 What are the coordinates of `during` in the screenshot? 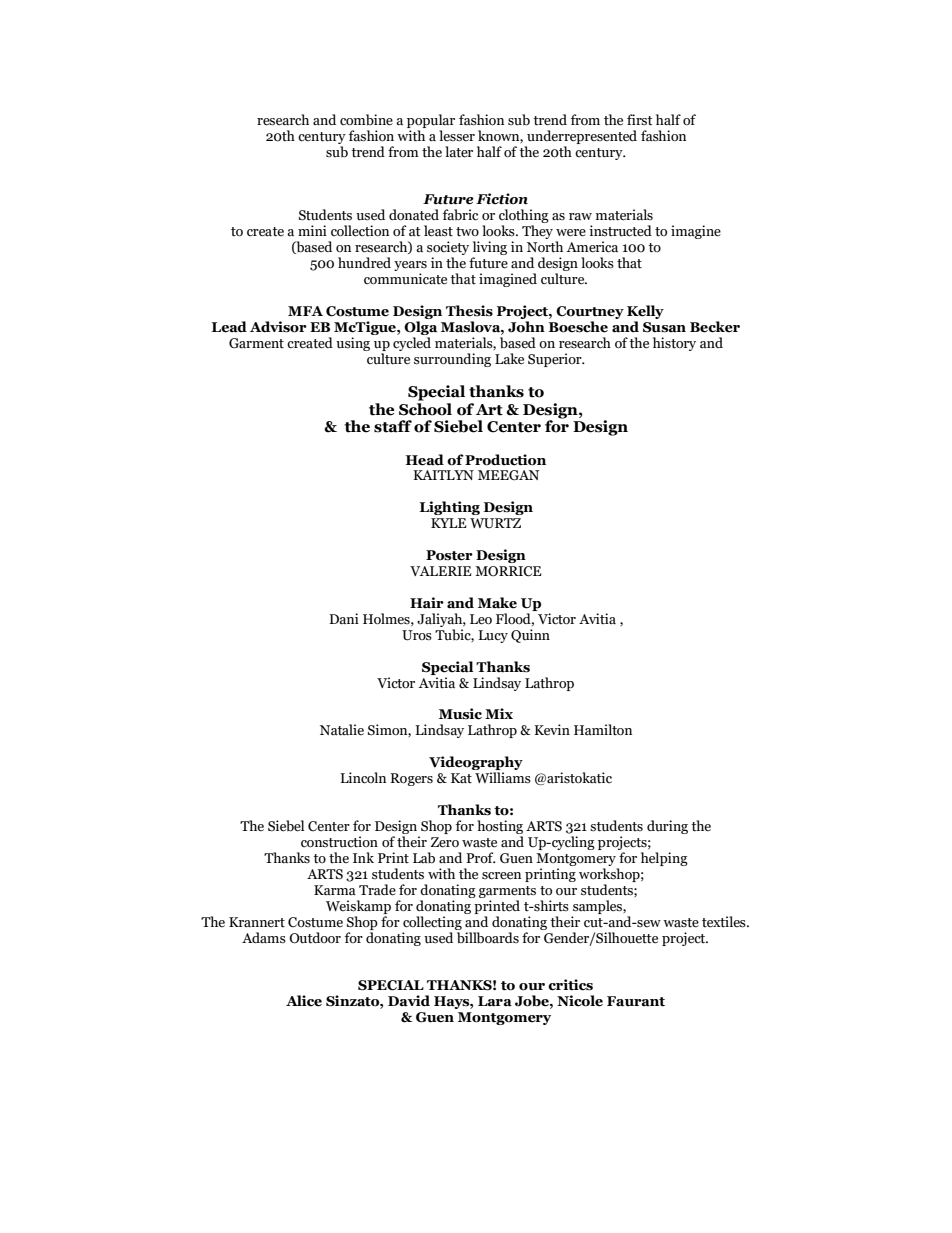 It's located at (667, 827).
